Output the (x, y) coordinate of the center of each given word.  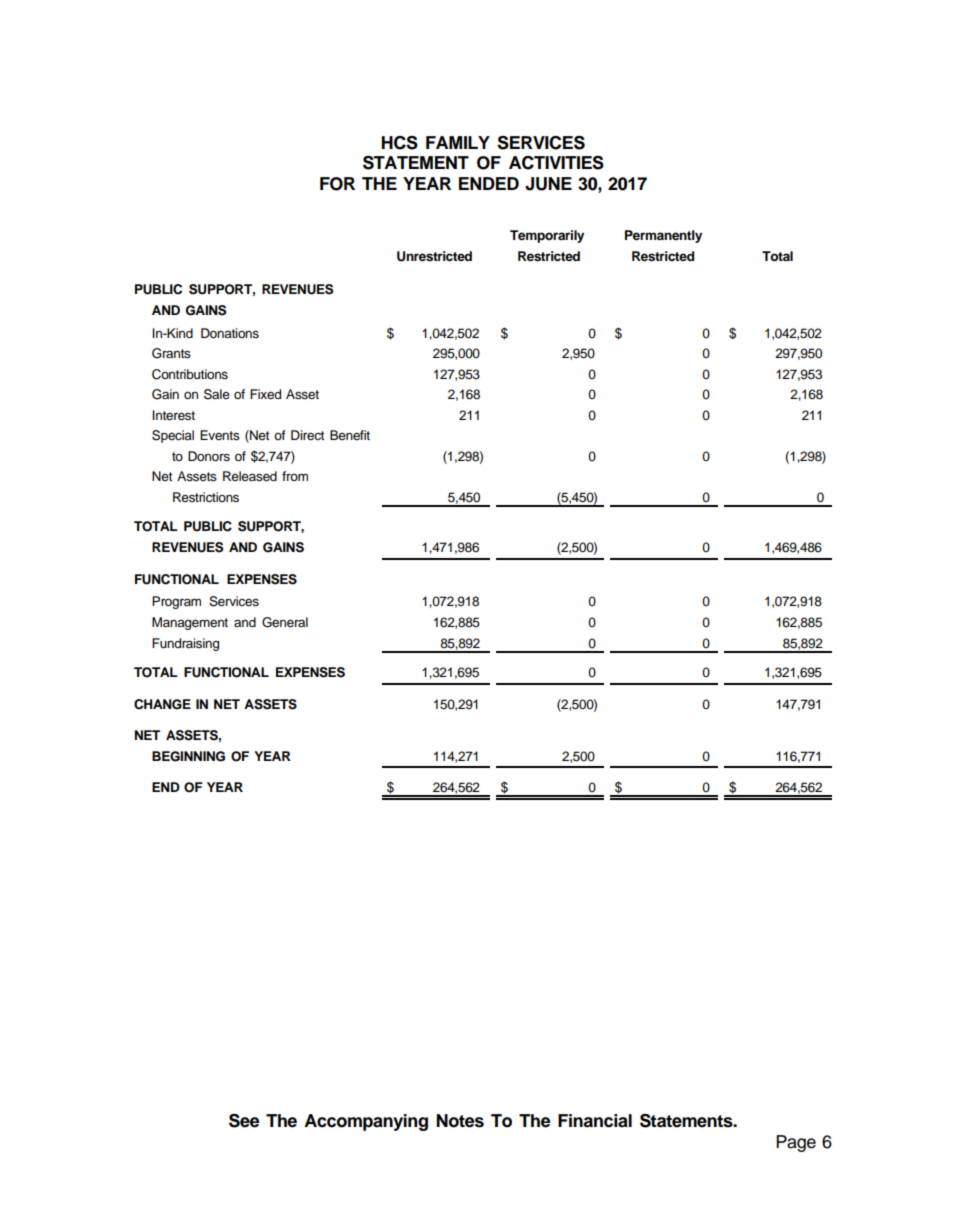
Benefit (350, 435)
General (285, 622)
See (244, 1121)
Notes (460, 1121)
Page (796, 1143)
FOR (337, 184)
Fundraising (185, 644)
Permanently (663, 236)
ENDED (489, 183)
